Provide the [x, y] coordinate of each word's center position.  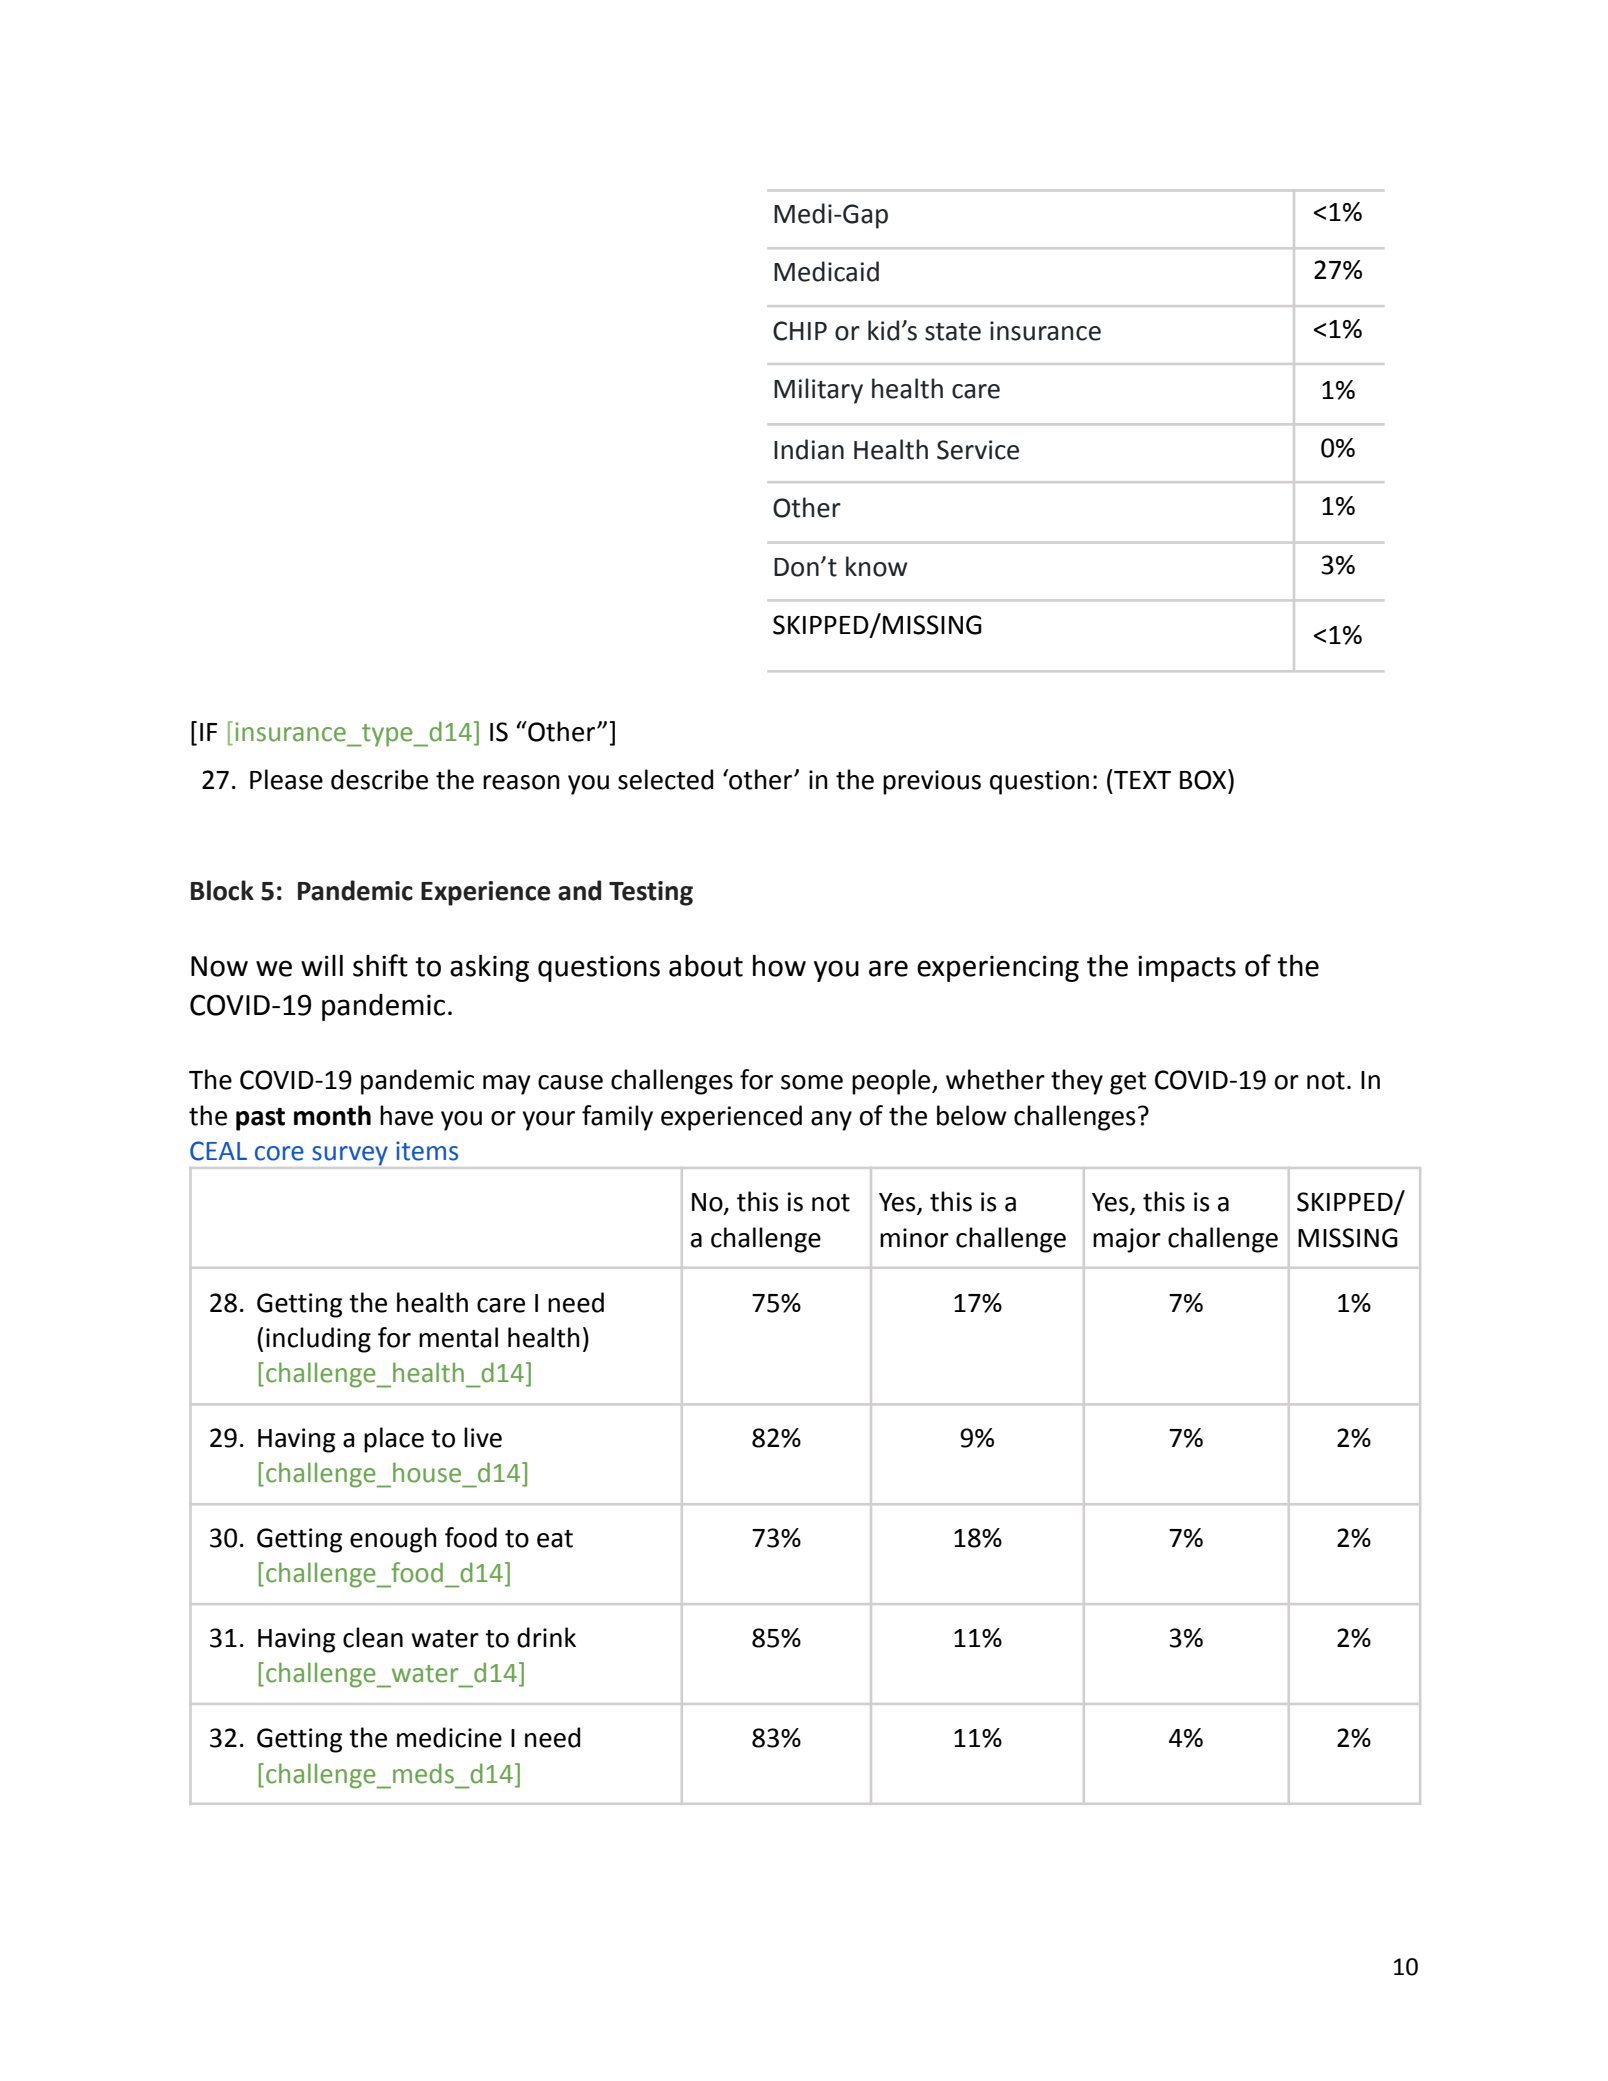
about [706, 966]
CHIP [800, 331]
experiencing [998, 968]
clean [373, 1637]
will [322, 965]
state [953, 332]
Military [818, 391]
